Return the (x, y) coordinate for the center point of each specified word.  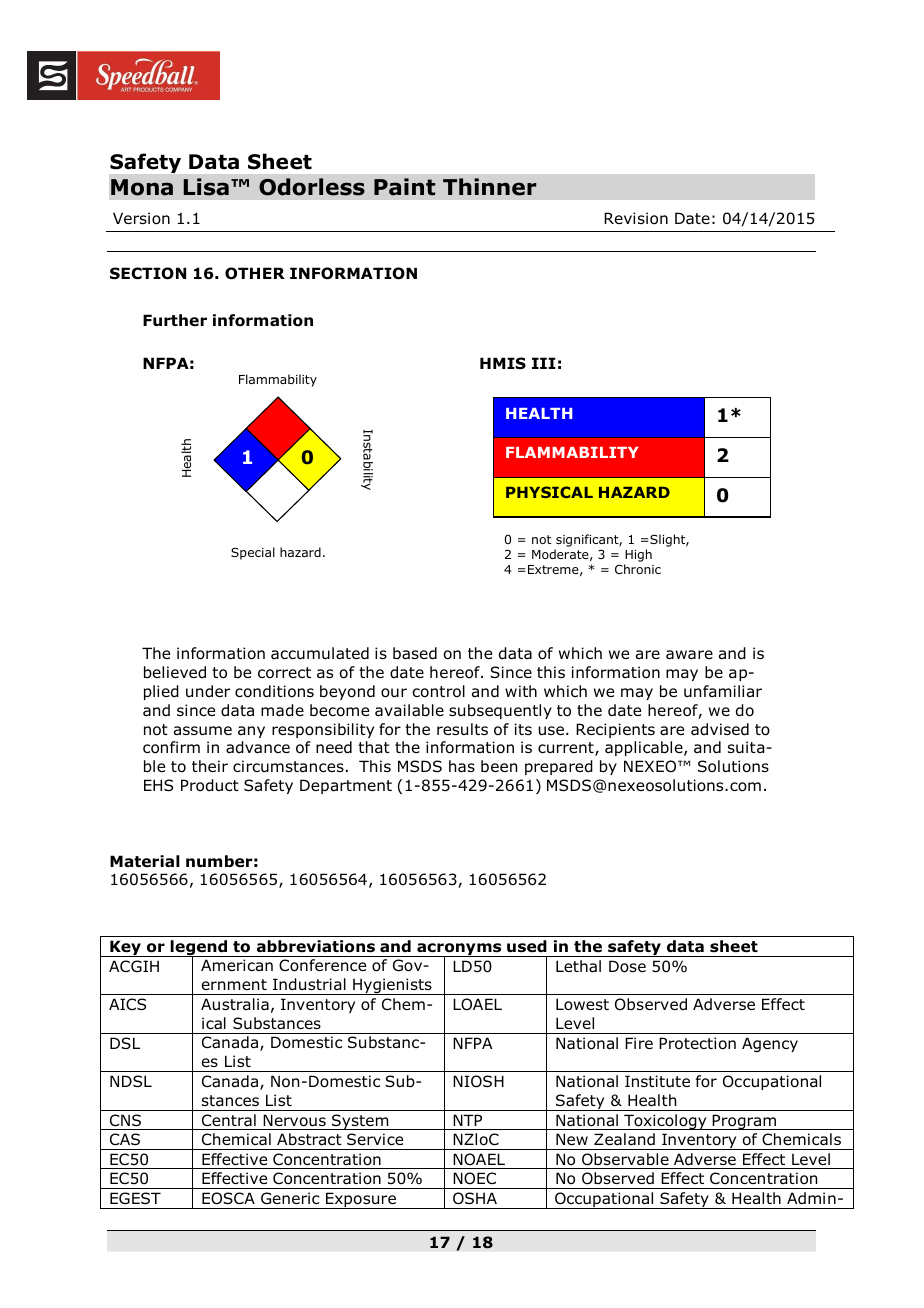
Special (253, 553)
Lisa (206, 187)
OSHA (475, 1198)
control (438, 691)
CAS (125, 1139)
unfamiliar (723, 691)
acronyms (459, 950)
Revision (636, 218)
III (544, 363)
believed (175, 672)
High (638, 557)
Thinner (489, 187)
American (237, 965)
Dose (627, 966)
